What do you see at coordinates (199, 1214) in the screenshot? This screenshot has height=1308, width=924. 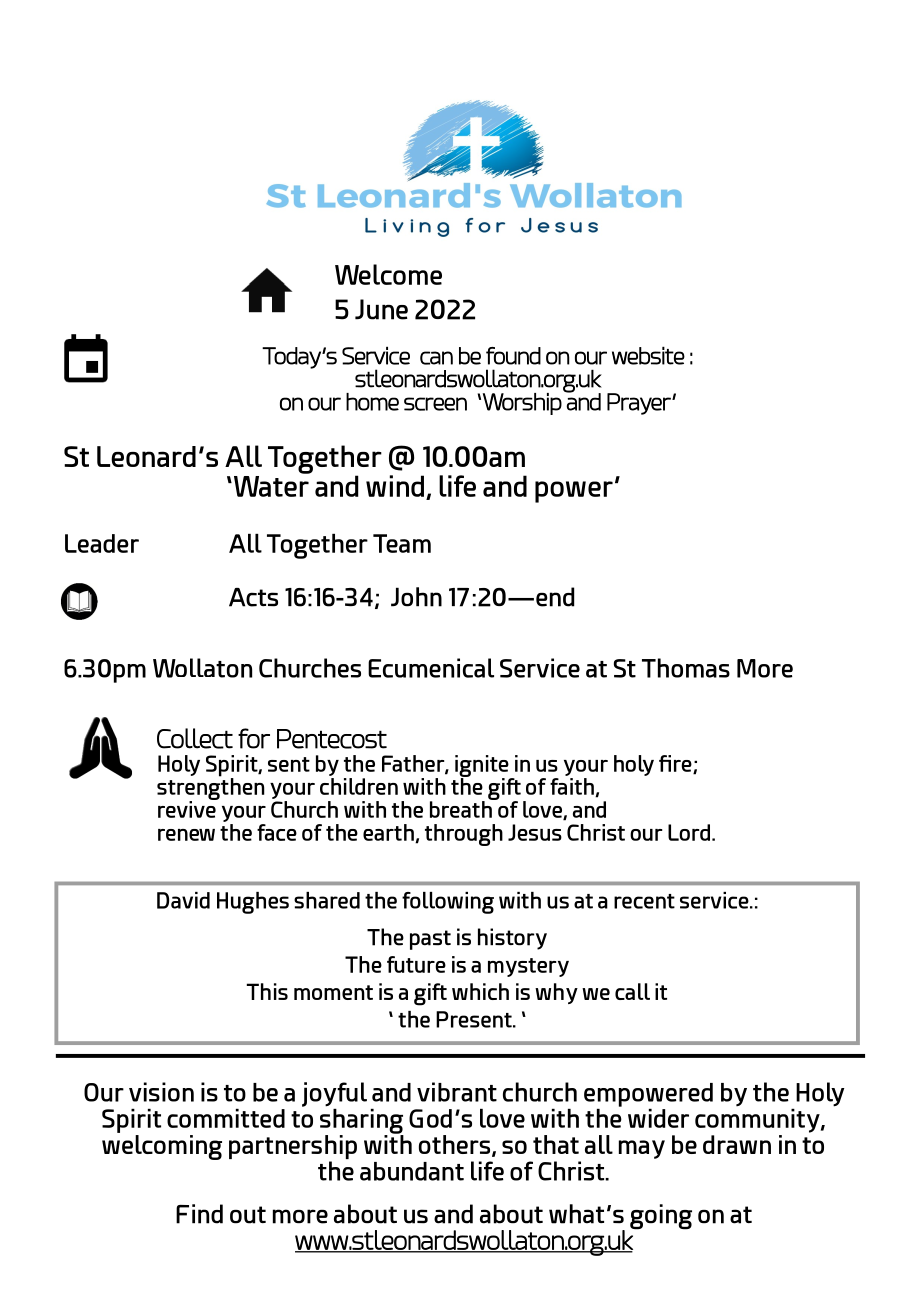 I see `Find` at bounding box center [199, 1214].
